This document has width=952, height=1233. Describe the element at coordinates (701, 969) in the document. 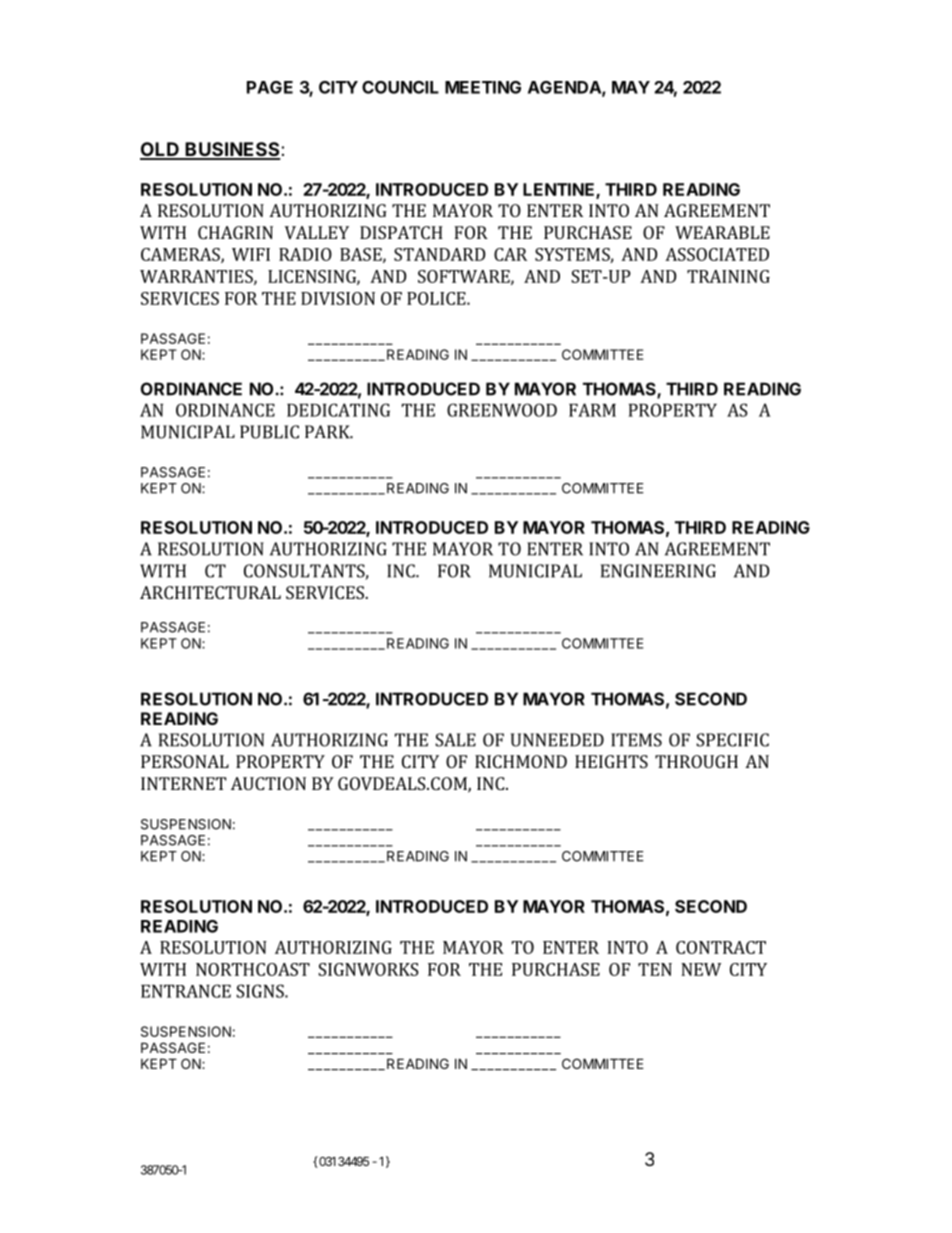

I see `NEW` at that location.
